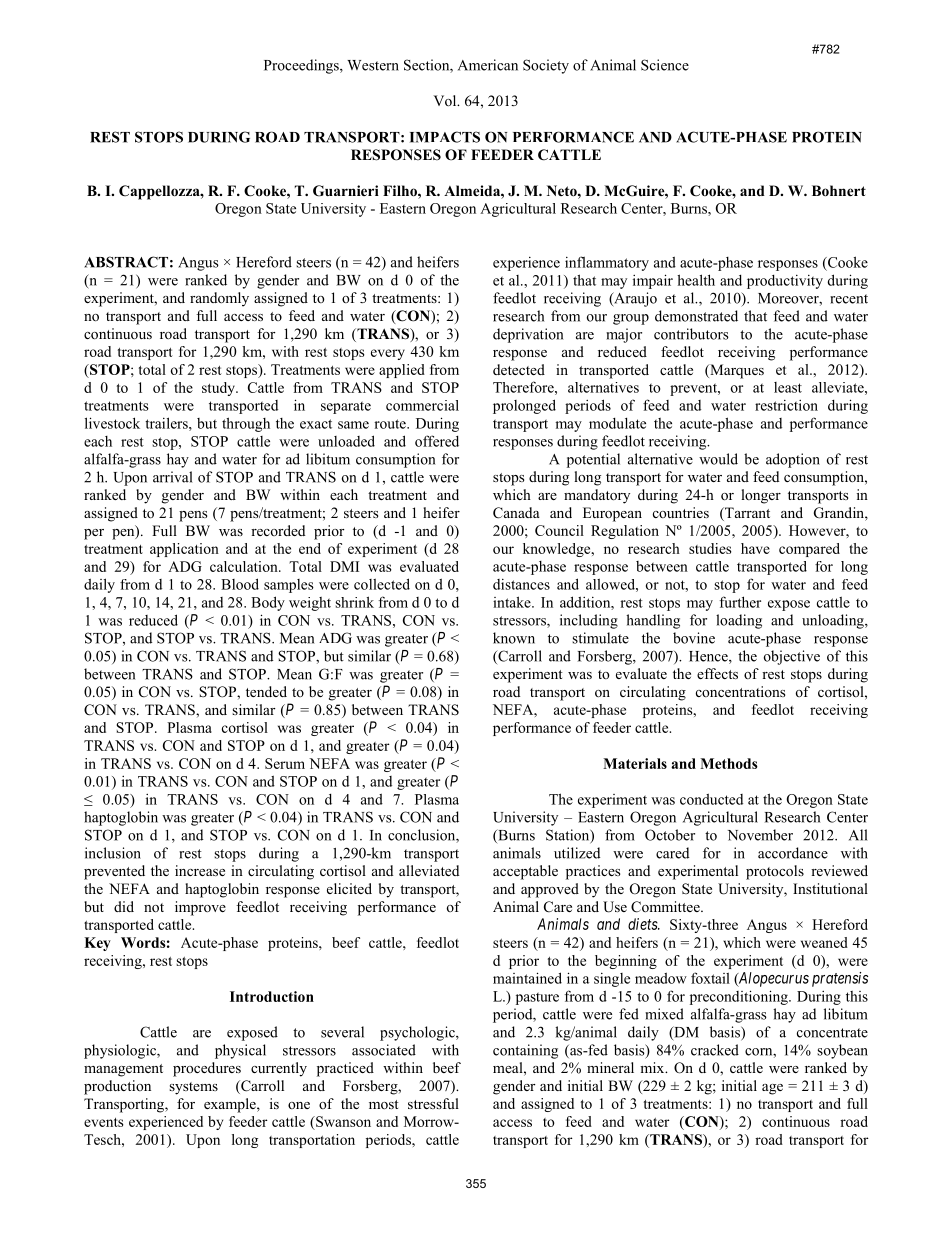 This page has height=1233, width=952. What do you see at coordinates (715, 1050) in the page?
I see `cracked` at bounding box center [715, 1050].
